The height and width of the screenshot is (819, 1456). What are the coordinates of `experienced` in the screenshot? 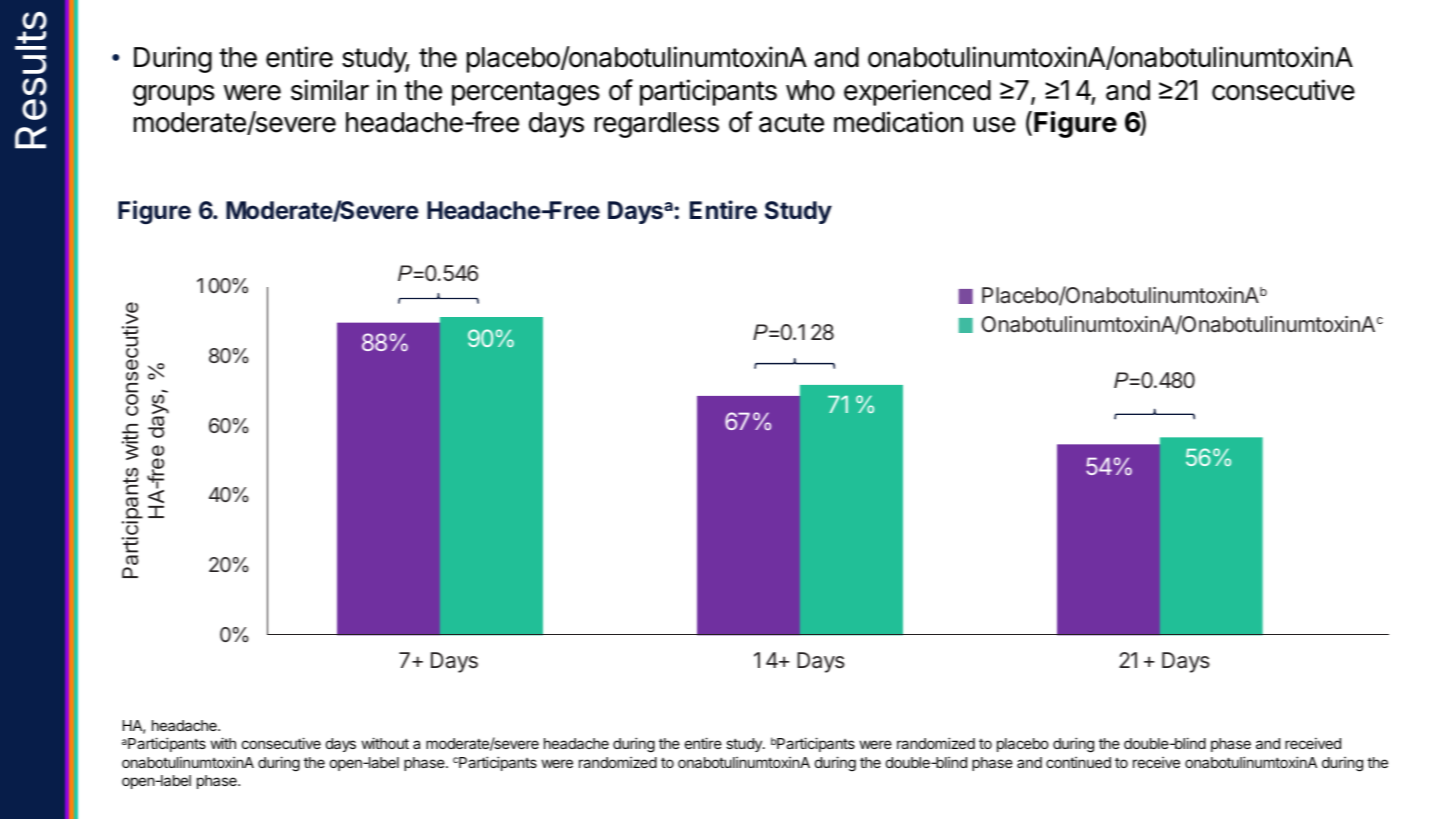 It's located at (917, 92).
